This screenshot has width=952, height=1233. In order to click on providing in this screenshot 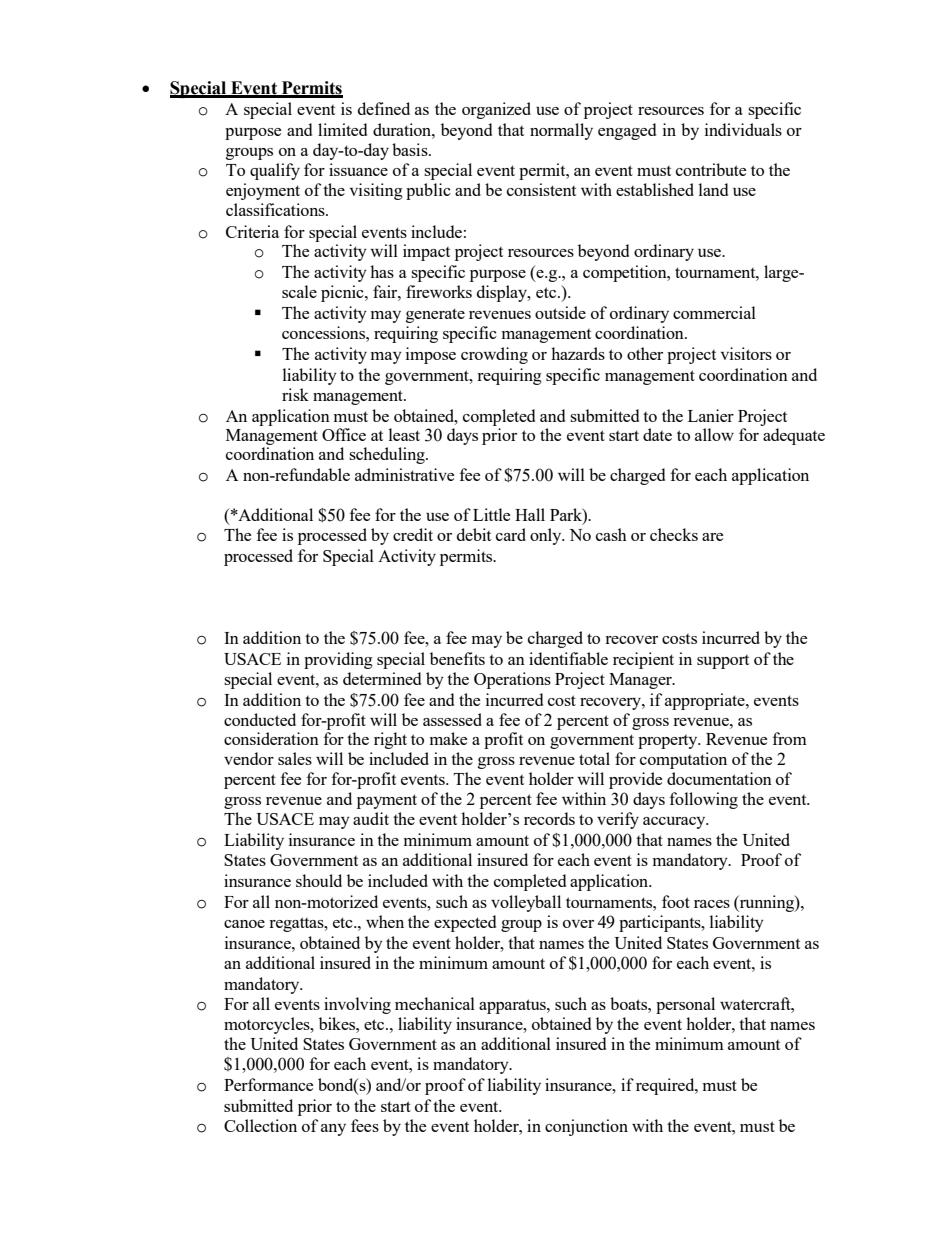, I will do `click(338, 660)`.
